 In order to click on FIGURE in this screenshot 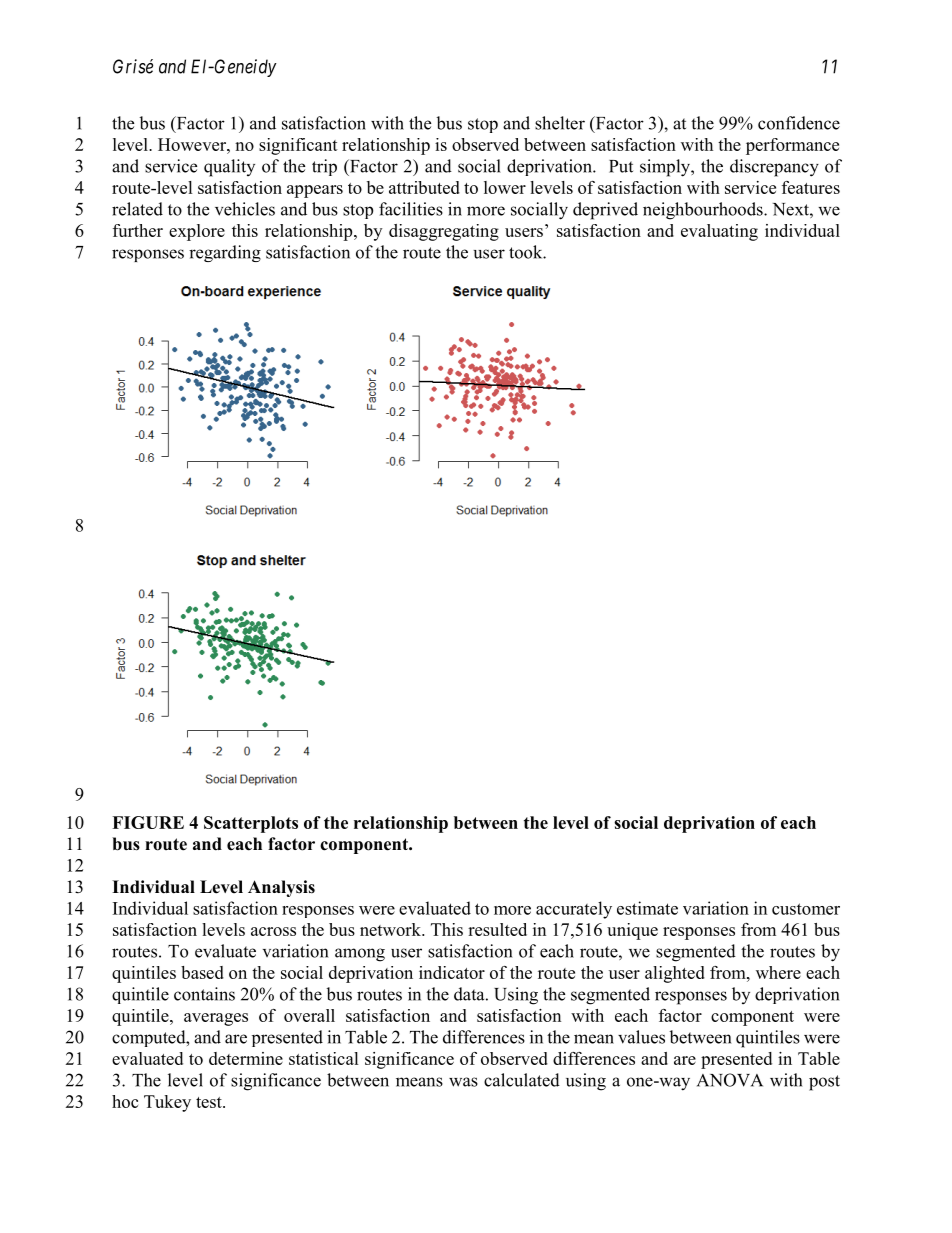, I will do `click(148, 822)`.
